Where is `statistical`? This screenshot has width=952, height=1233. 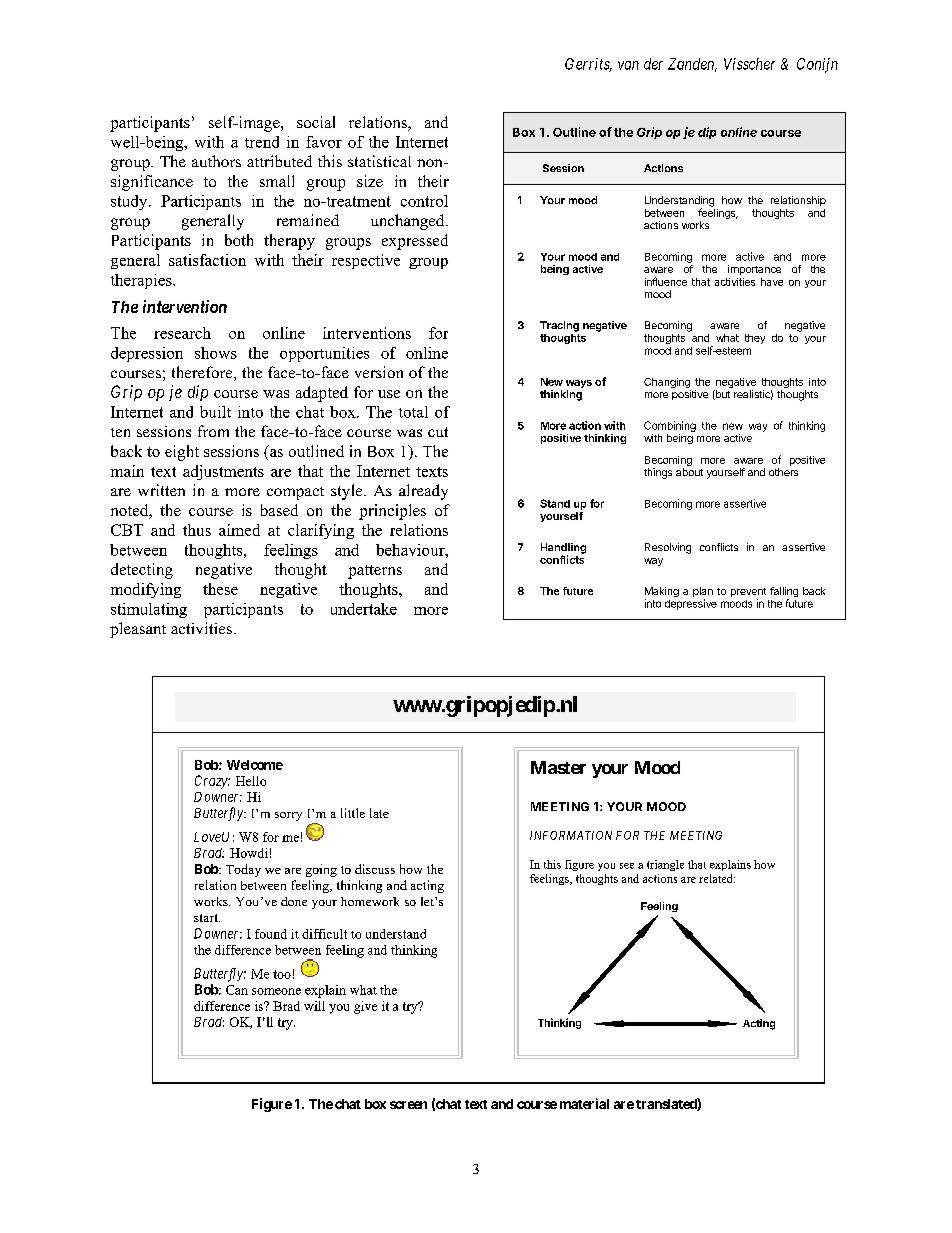
statistical is located at coordinates (379, 161).
